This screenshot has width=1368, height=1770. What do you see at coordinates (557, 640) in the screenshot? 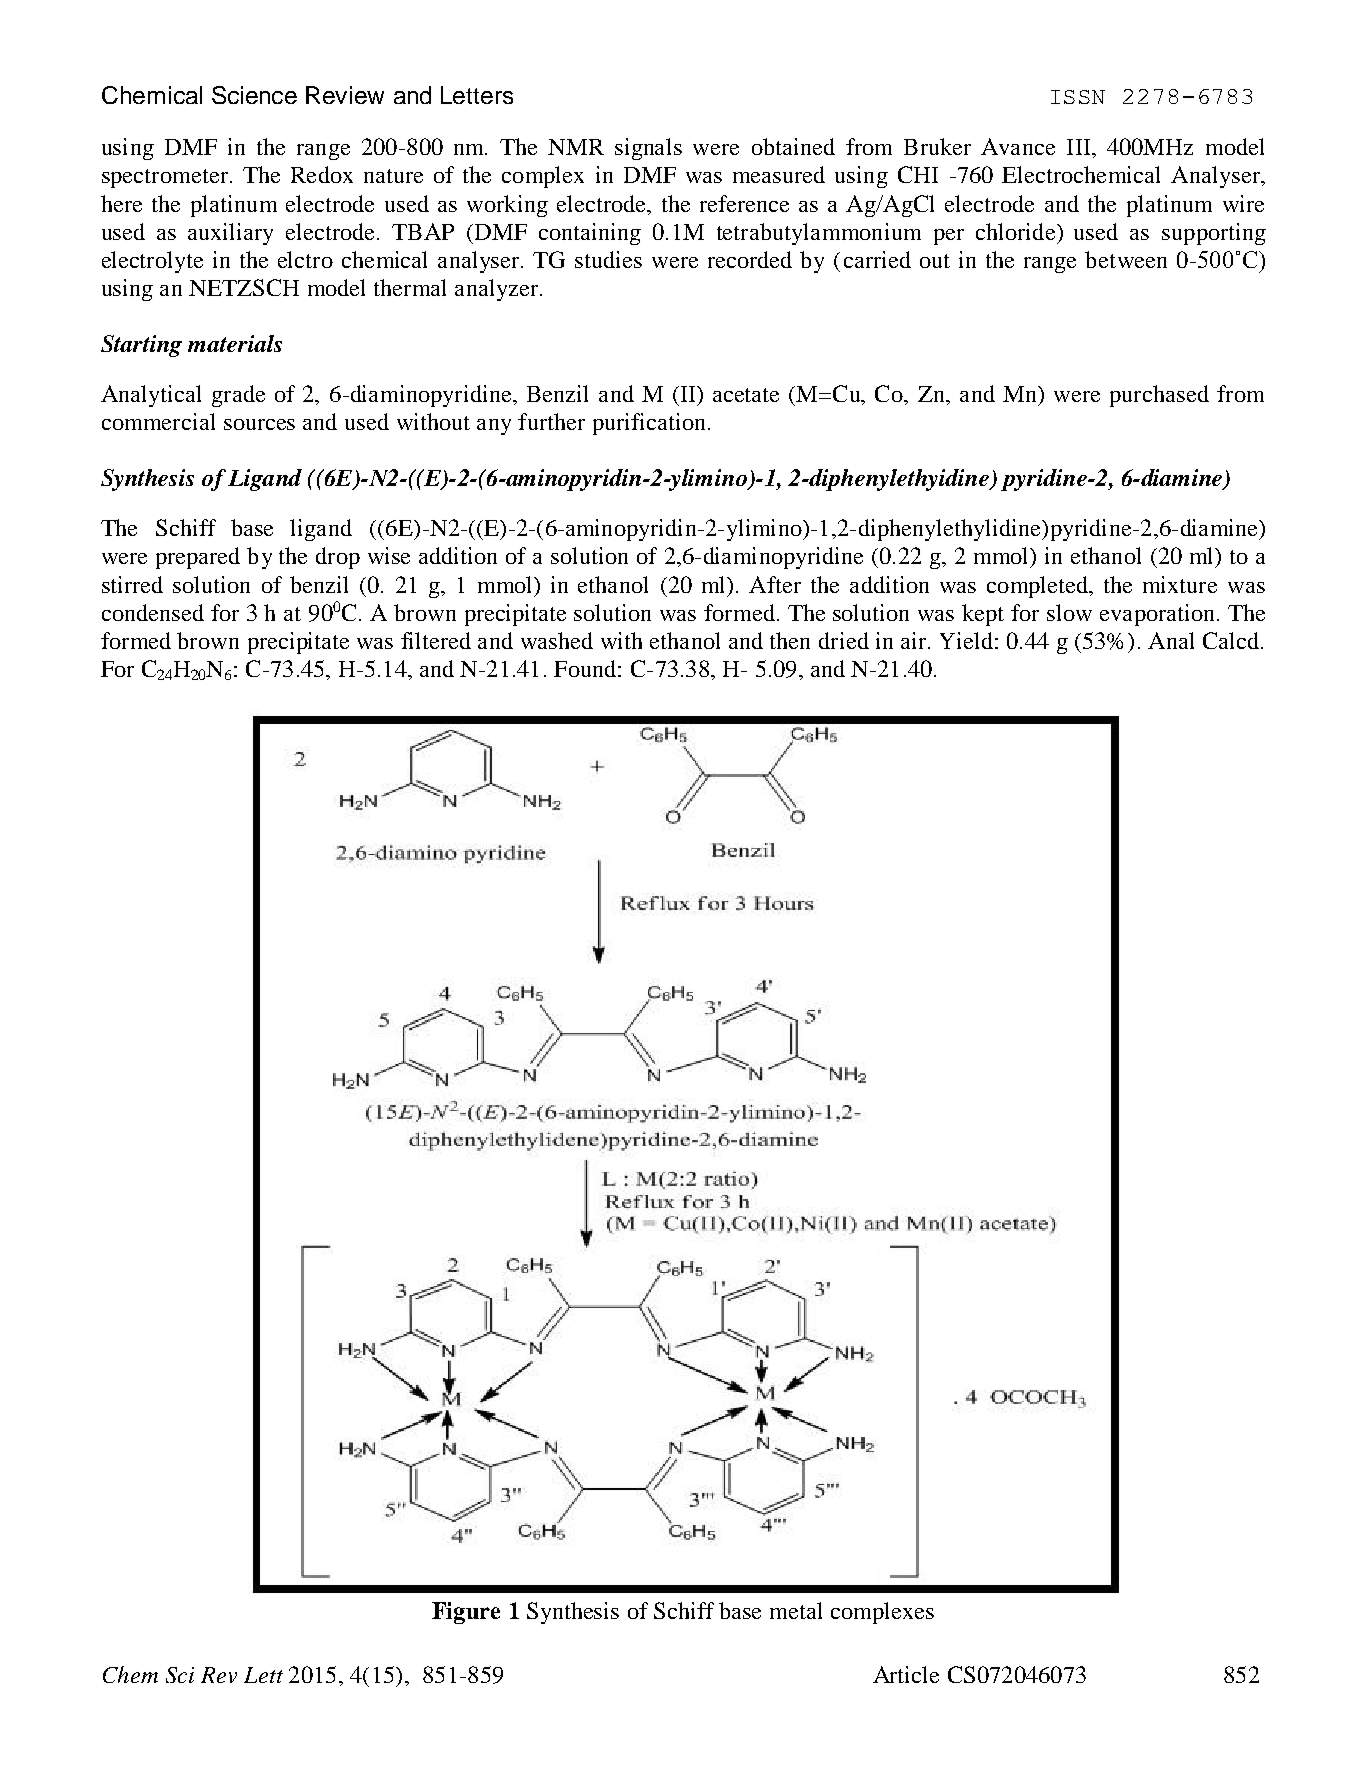
I see `washed` at bounding box center [557, 640].
